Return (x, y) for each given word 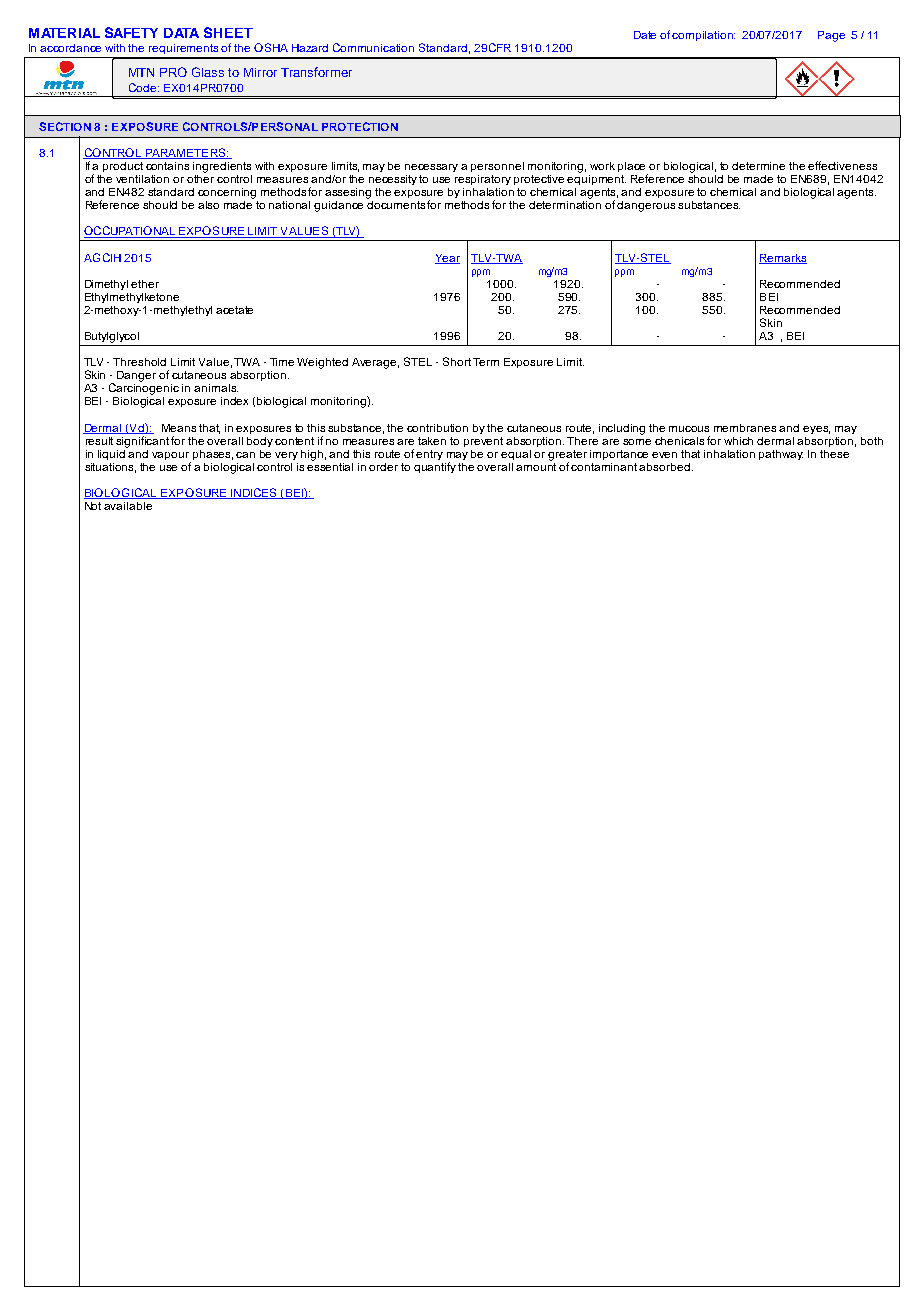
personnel (497, 167)
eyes (816, 430)
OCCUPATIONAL (131, 232)
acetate (234, 310)
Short (457, 361)
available (128, 506)
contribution (437, 428)
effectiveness (842, 165)
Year (447, 259)
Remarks (783, 259)
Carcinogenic (144, 388)
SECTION (65, 126)
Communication (373, 47)
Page (831, 36)
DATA (181, 33)
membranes (745, 428)
